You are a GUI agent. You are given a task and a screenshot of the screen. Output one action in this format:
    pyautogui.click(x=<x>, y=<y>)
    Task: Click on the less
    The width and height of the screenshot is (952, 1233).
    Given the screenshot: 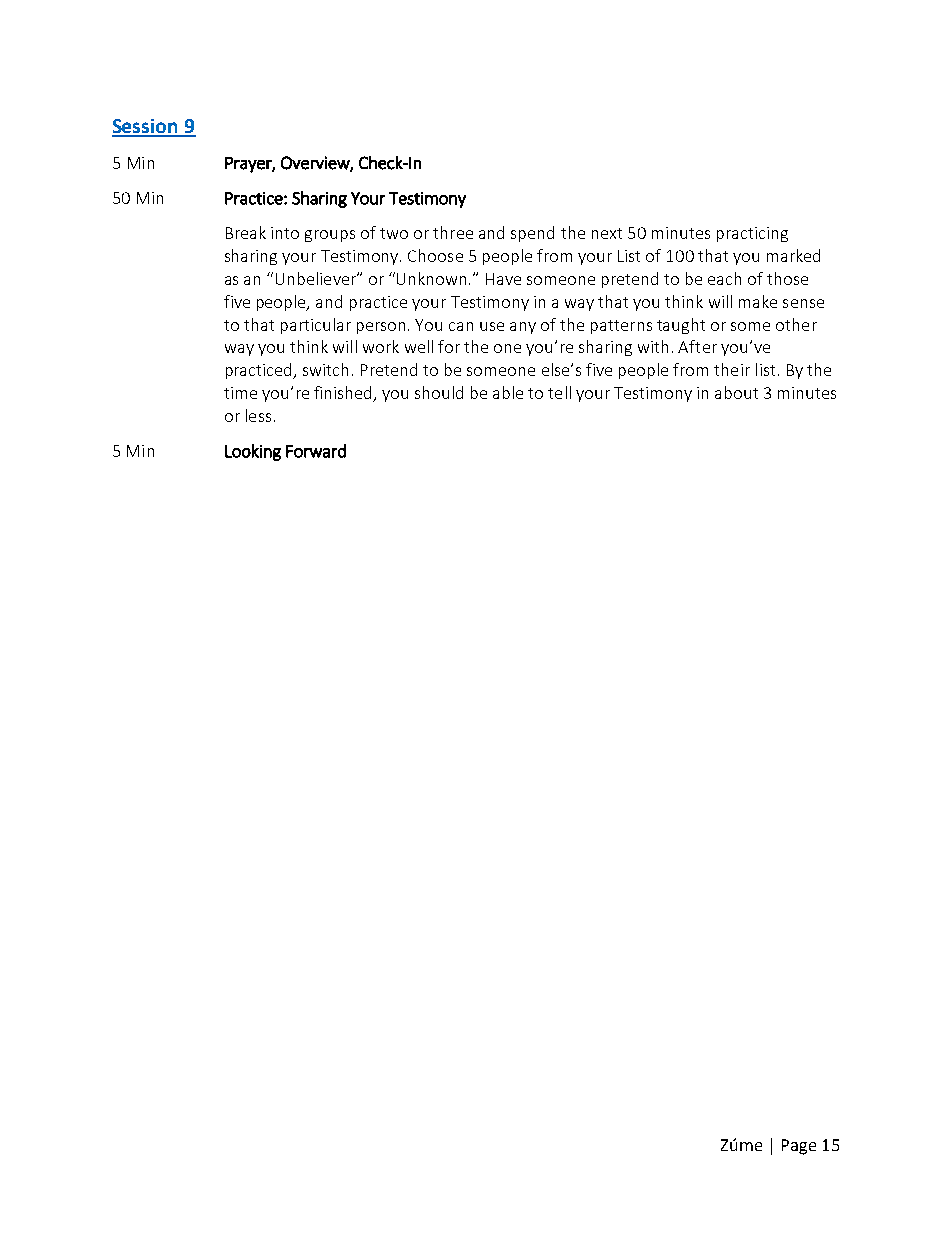 What is the action you would take?
    pyautogui.click(x=258, y=415)
